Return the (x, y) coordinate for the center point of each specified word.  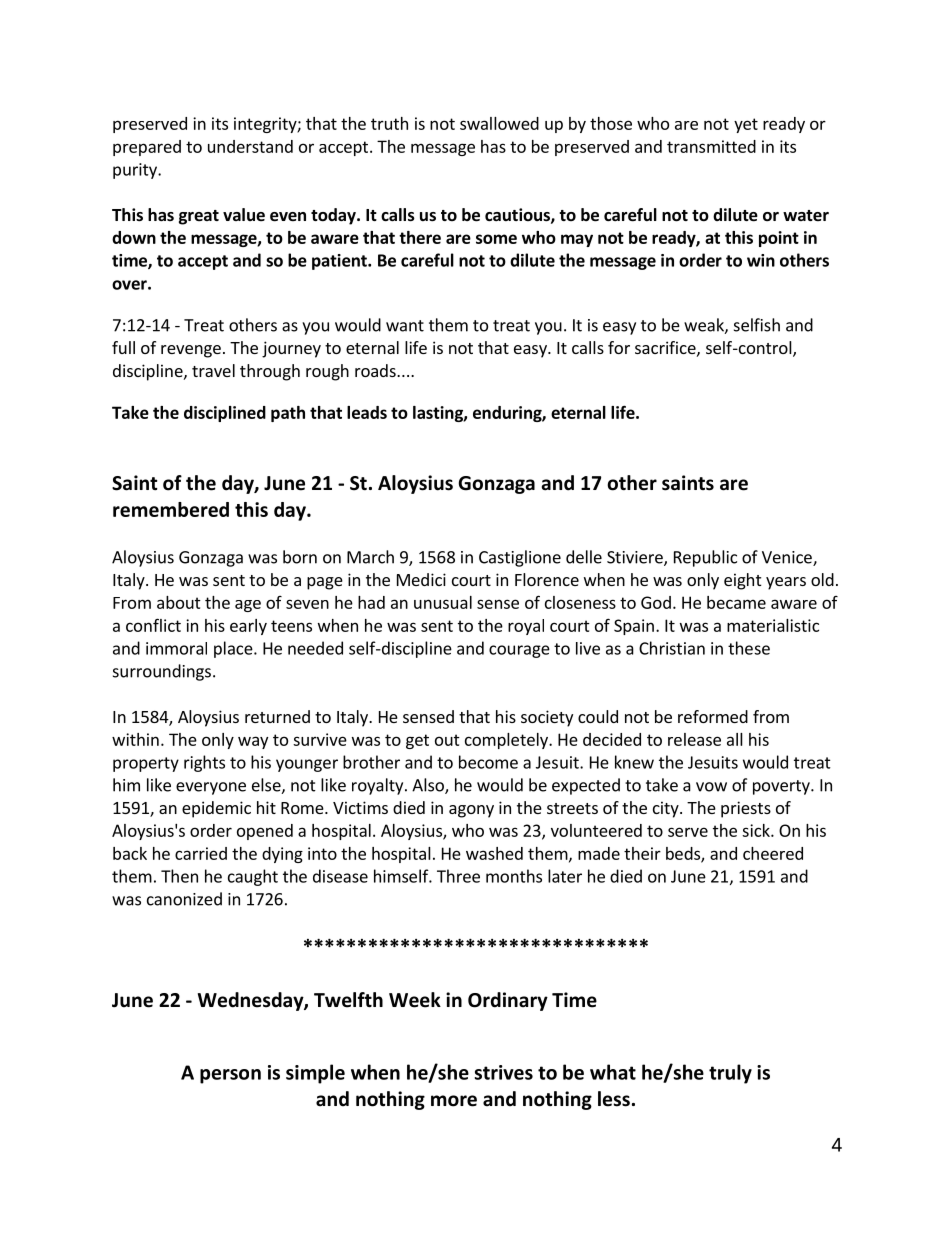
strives (504, 1072)
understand (250, 146)
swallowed (499, 123)
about (179, 602)
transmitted (711, 146)
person (230, 1076)
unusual (443, 602)
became (736, 602)
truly (730, 1074)
